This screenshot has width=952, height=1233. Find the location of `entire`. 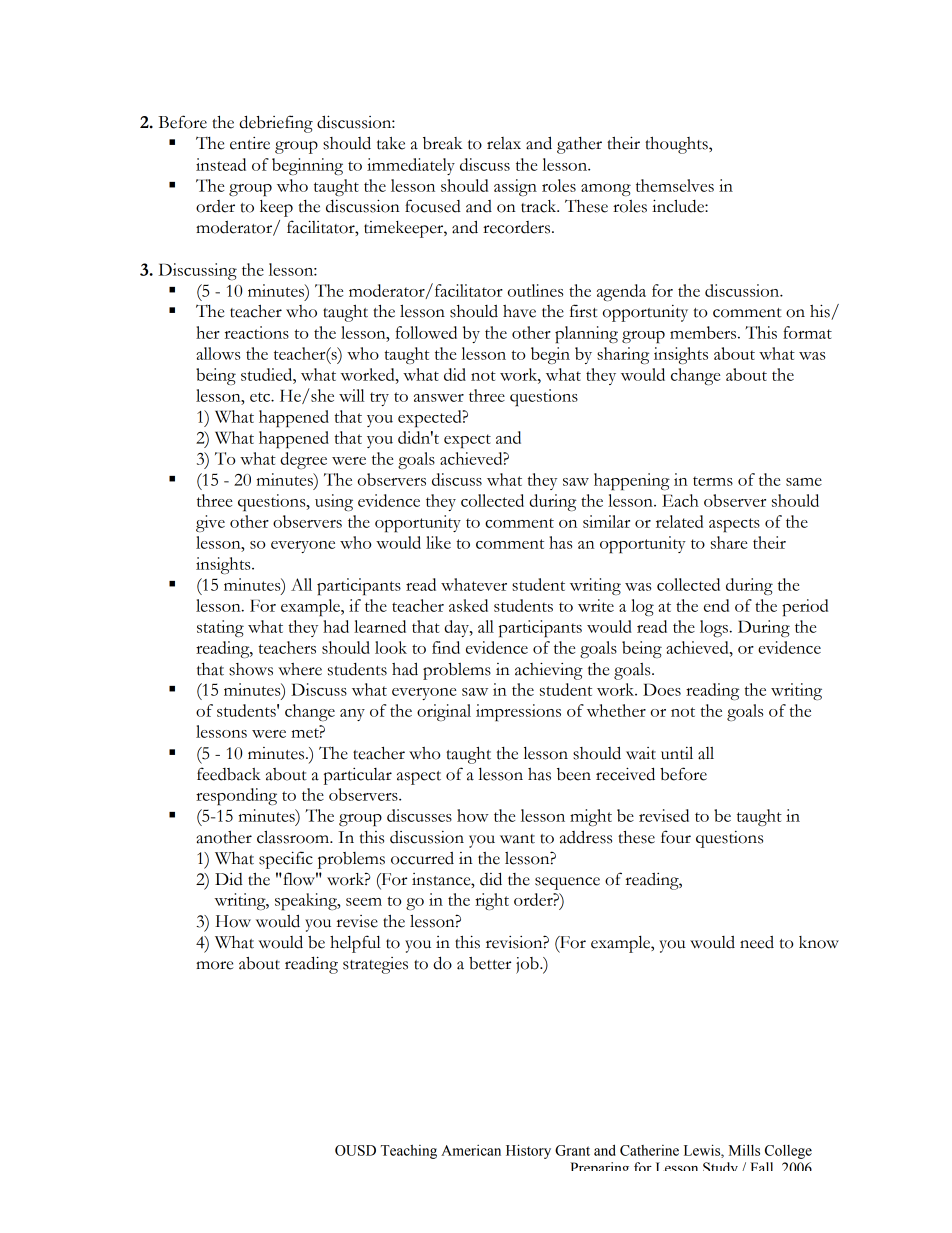

entire is located at coordinates (250, 143).
